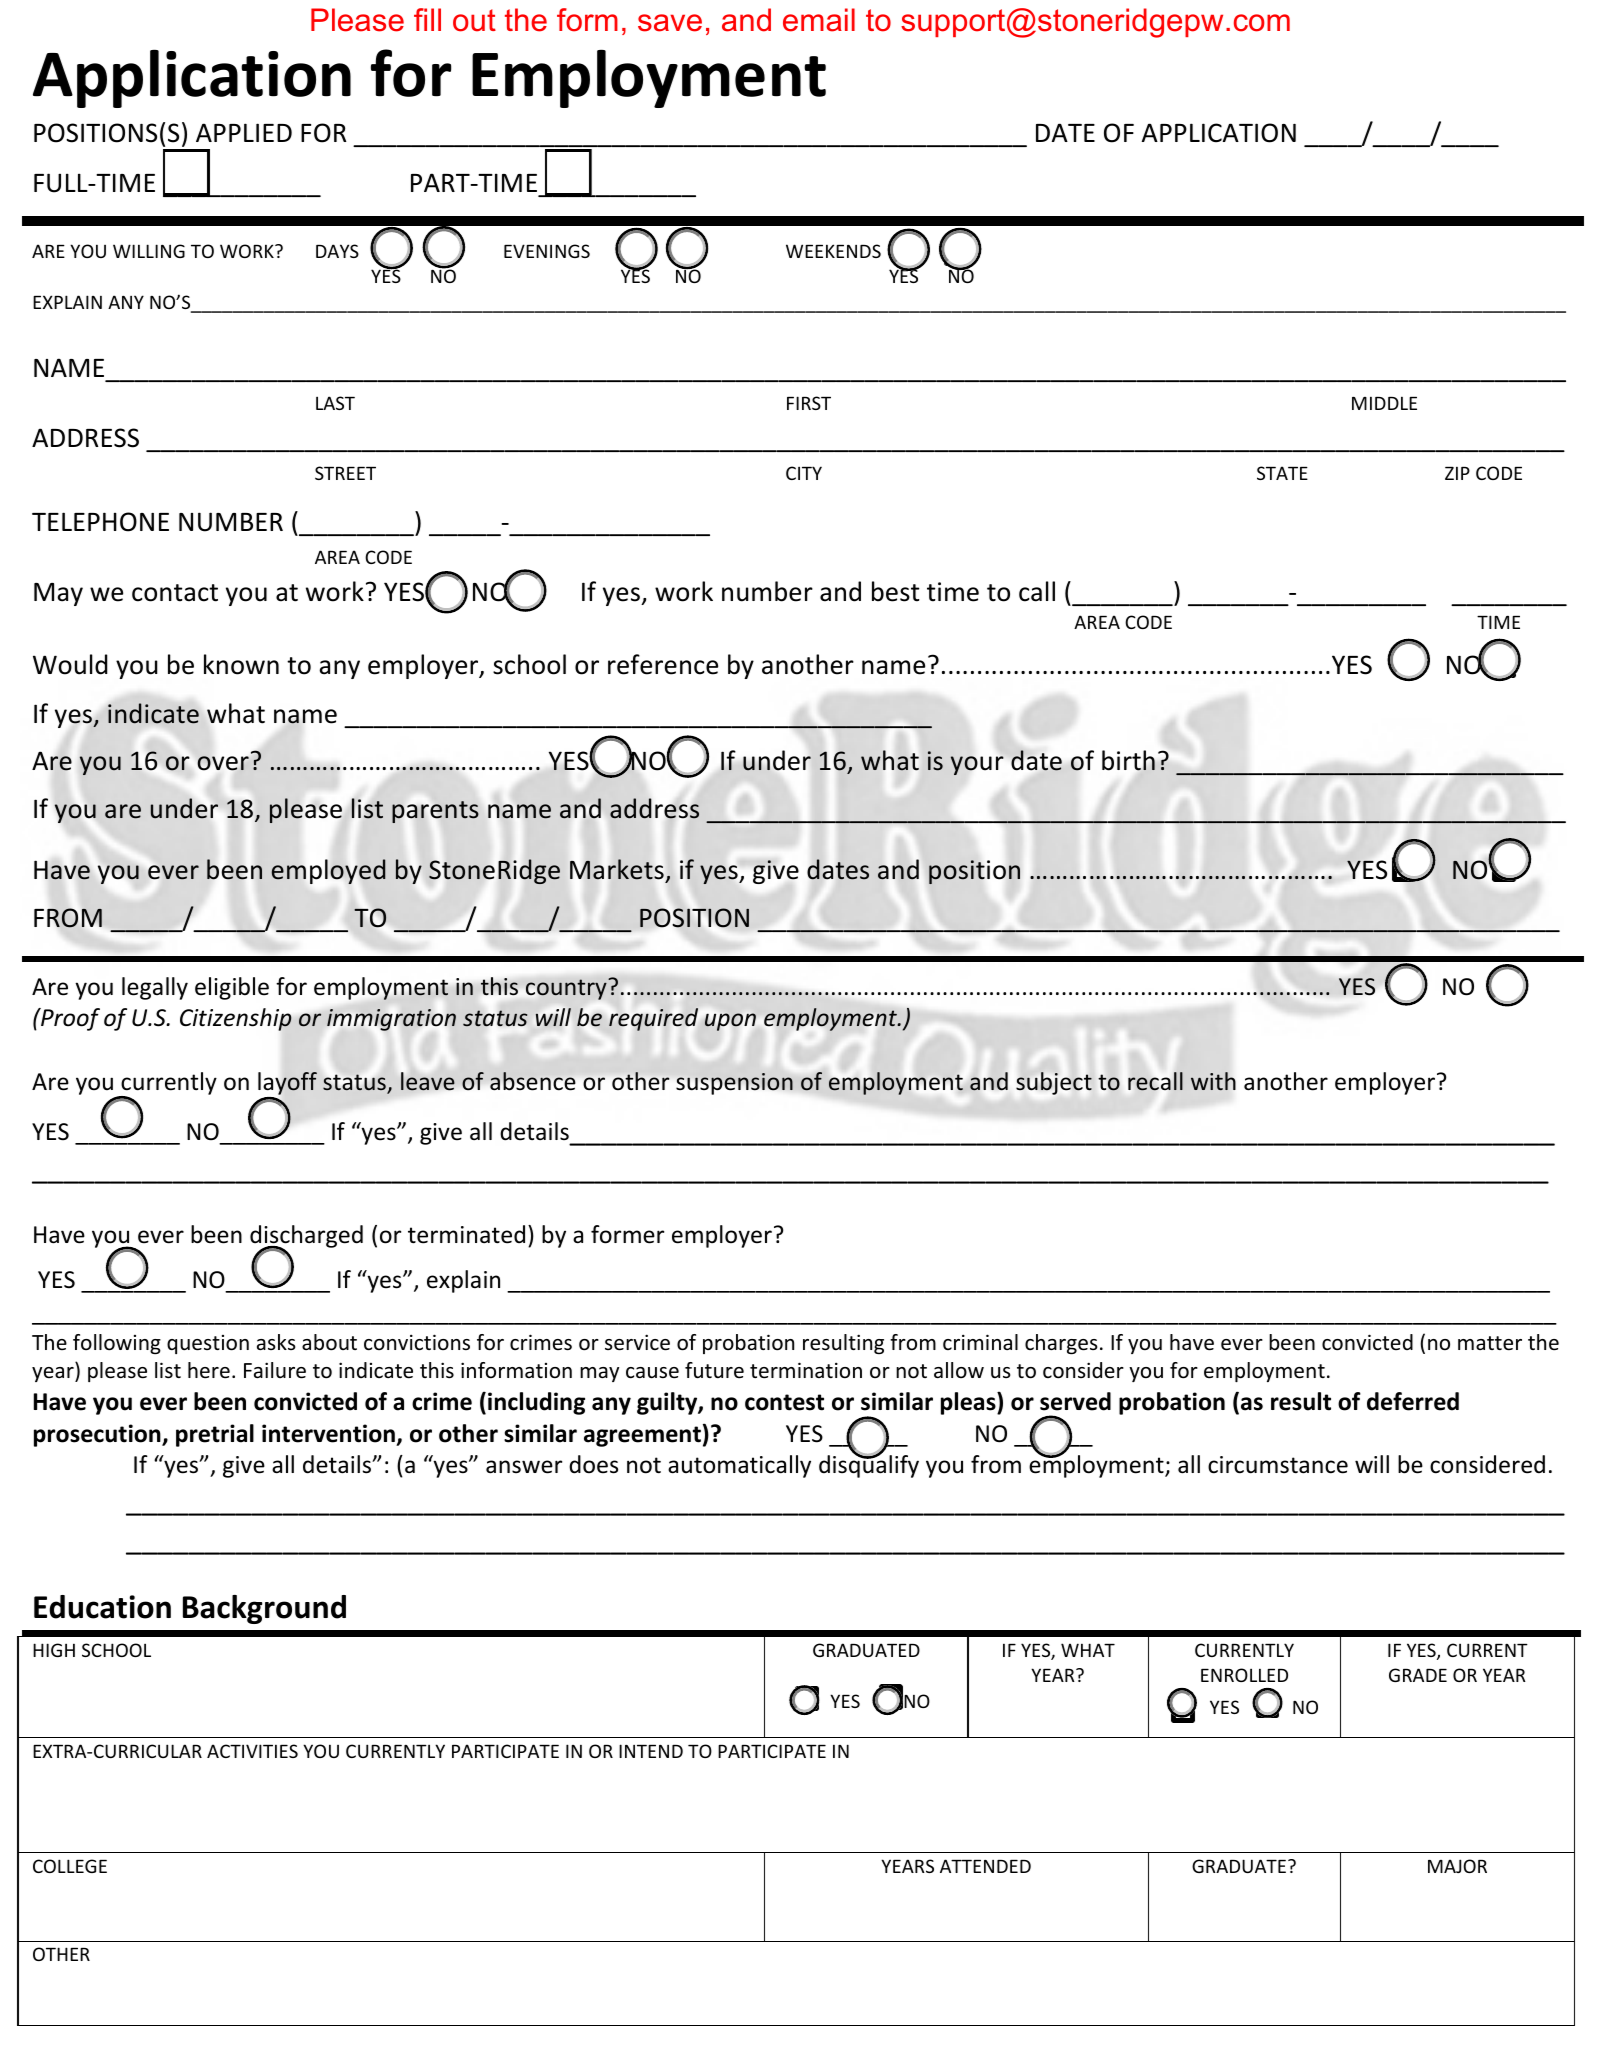 Image resolution: width=1601 pixels, height=2072 pixels. I want to click on termination, so click(806, 1370).
